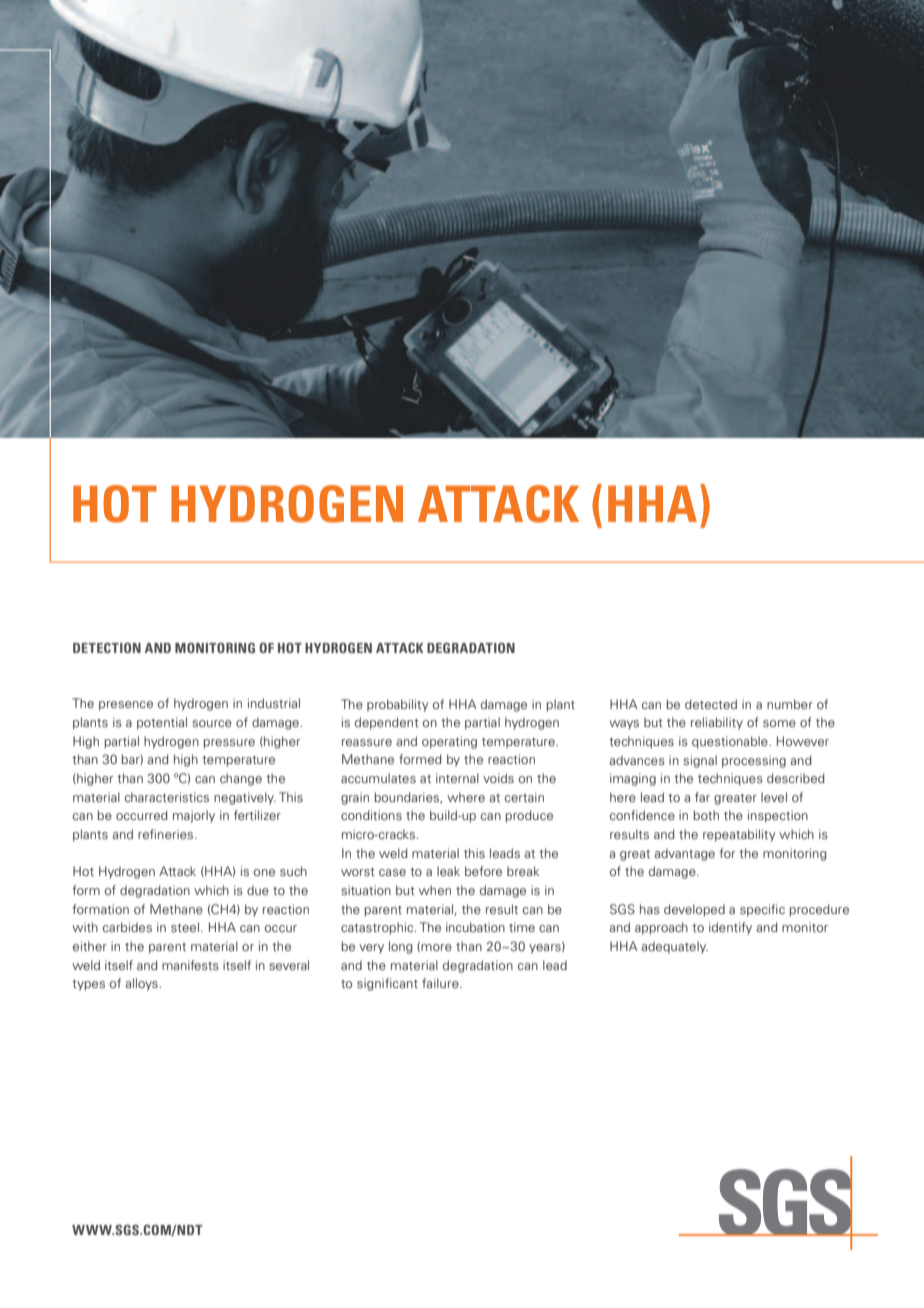 This image has width=924, height=1308. I want to click on operating, so click(449, 742).
